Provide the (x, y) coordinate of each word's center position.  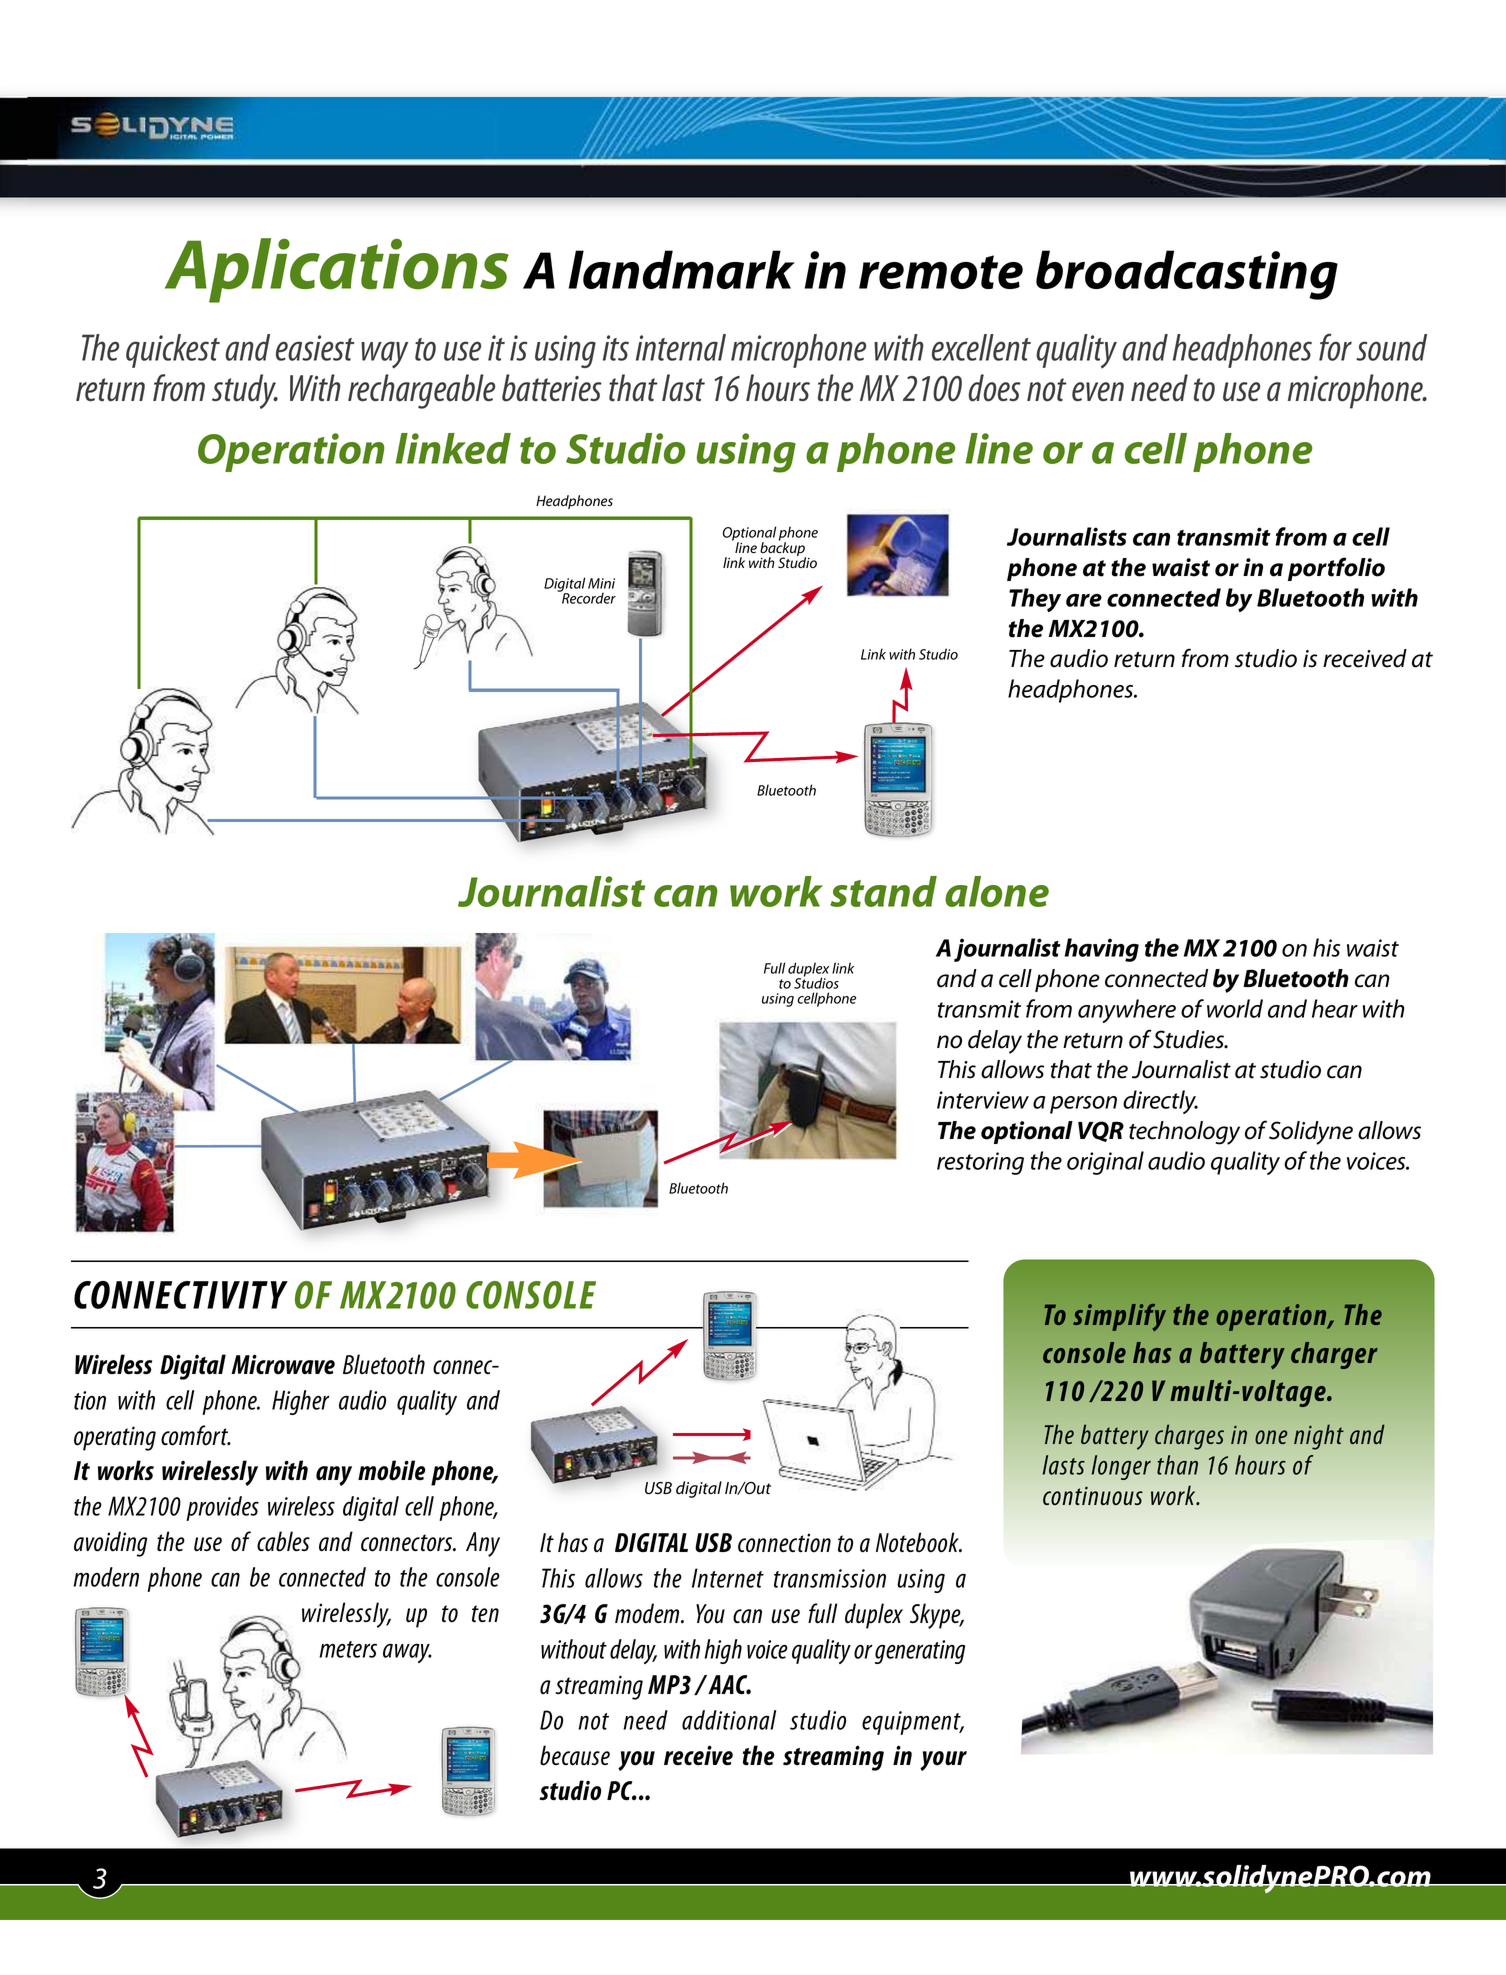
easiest (315, 348)
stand (883, 891)
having (1102, 950)
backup (783, 549)
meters (348, 1649)
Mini (601, 583)
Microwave (283, 1364)
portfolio (1336, 569)
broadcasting (1187, 275)
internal (681, 347)
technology (1184, 1133)
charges (1189, 1437)
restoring (980, 1163)
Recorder (588, 597)
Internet (728, 1578)
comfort (196, 1435)
